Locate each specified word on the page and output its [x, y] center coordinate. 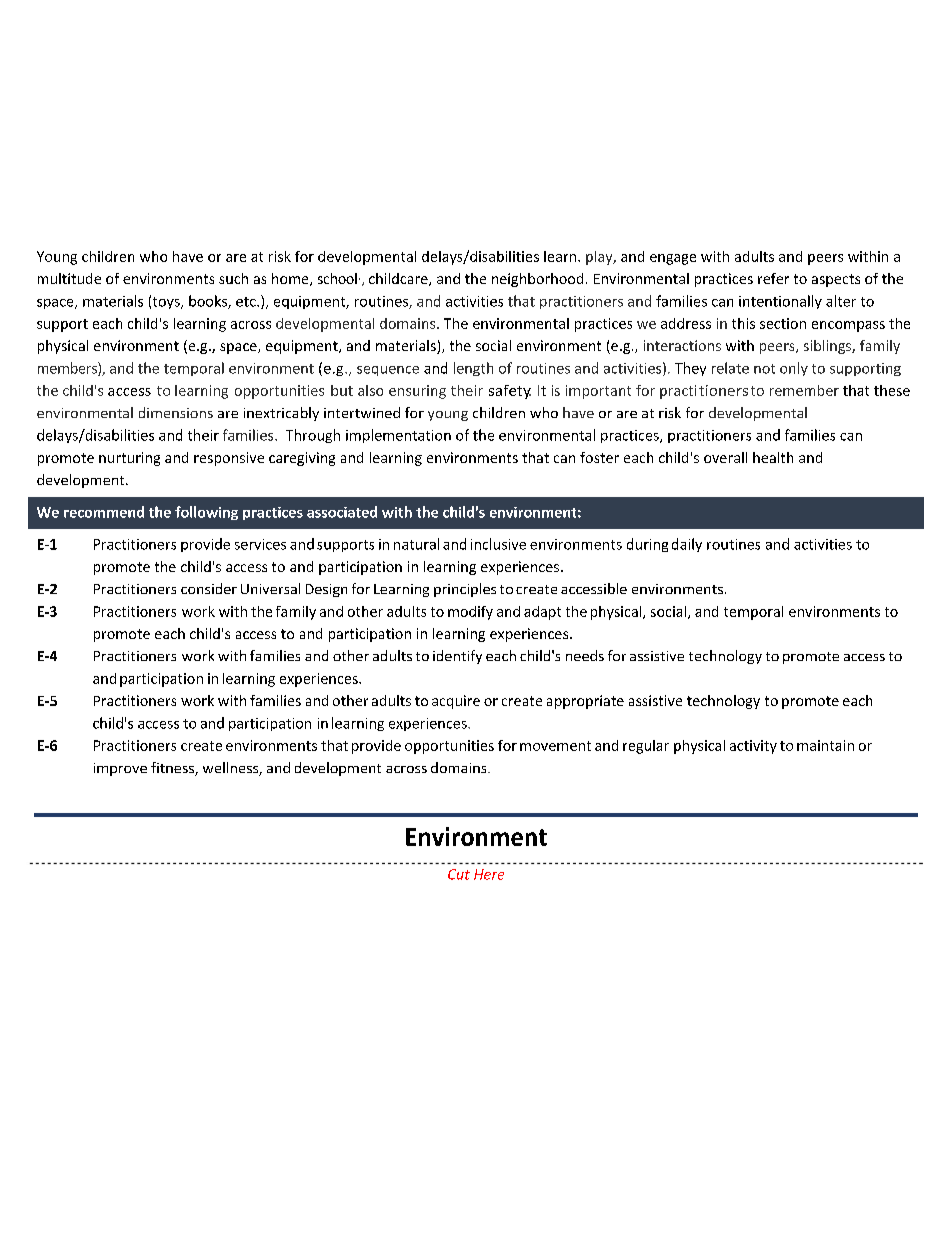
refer [773, 278]
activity [753, 747]
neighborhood [537, 280]
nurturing [129, 459]
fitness [173, 769]
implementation [398, 436]
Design [326, 590]
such [233, 278]
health [773, 457]
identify [457, 657]
